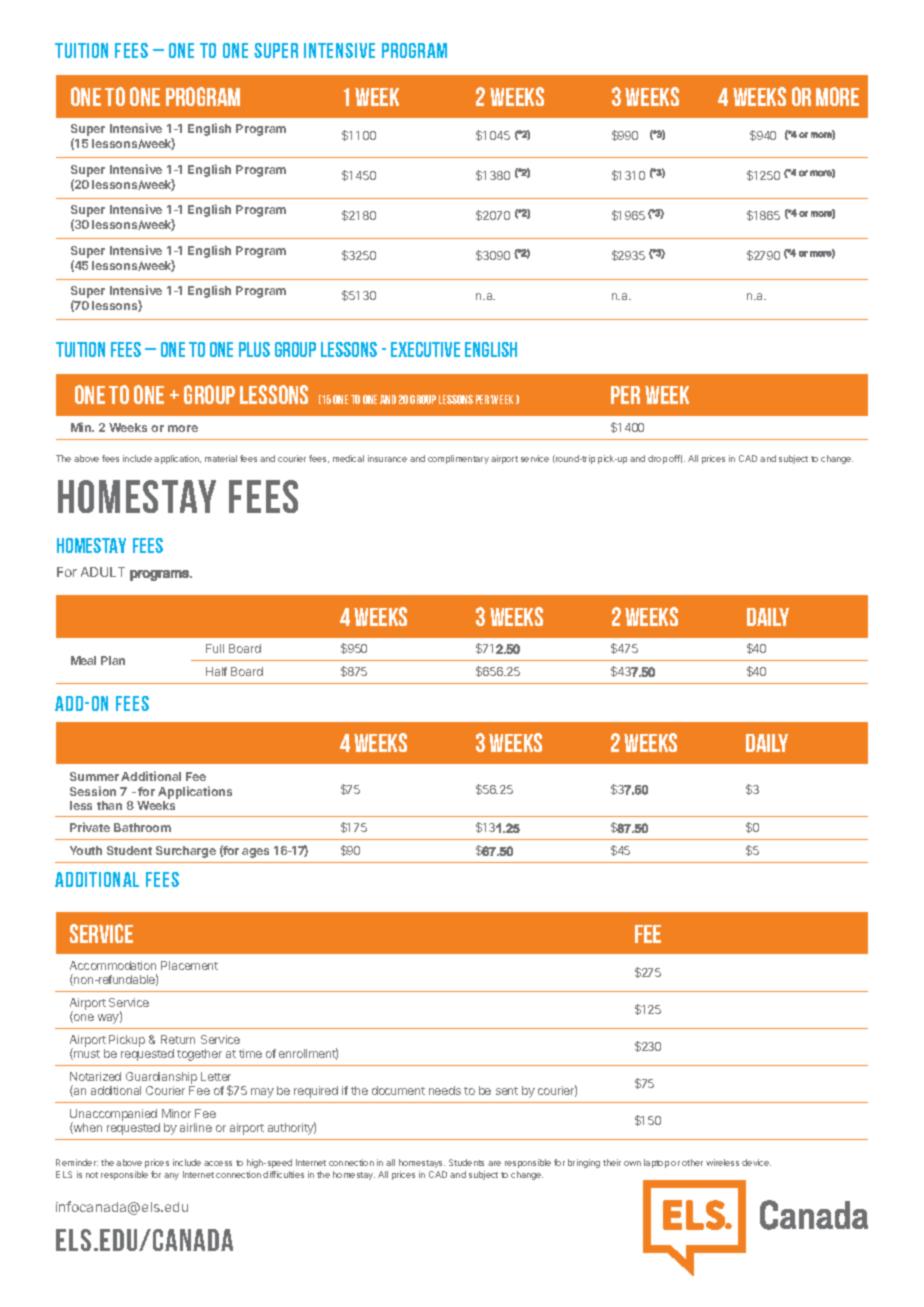 The image size is (924, 1307). Describe the element at coordinates (425, 349) in the screenshot. I see `executive` at that location.
